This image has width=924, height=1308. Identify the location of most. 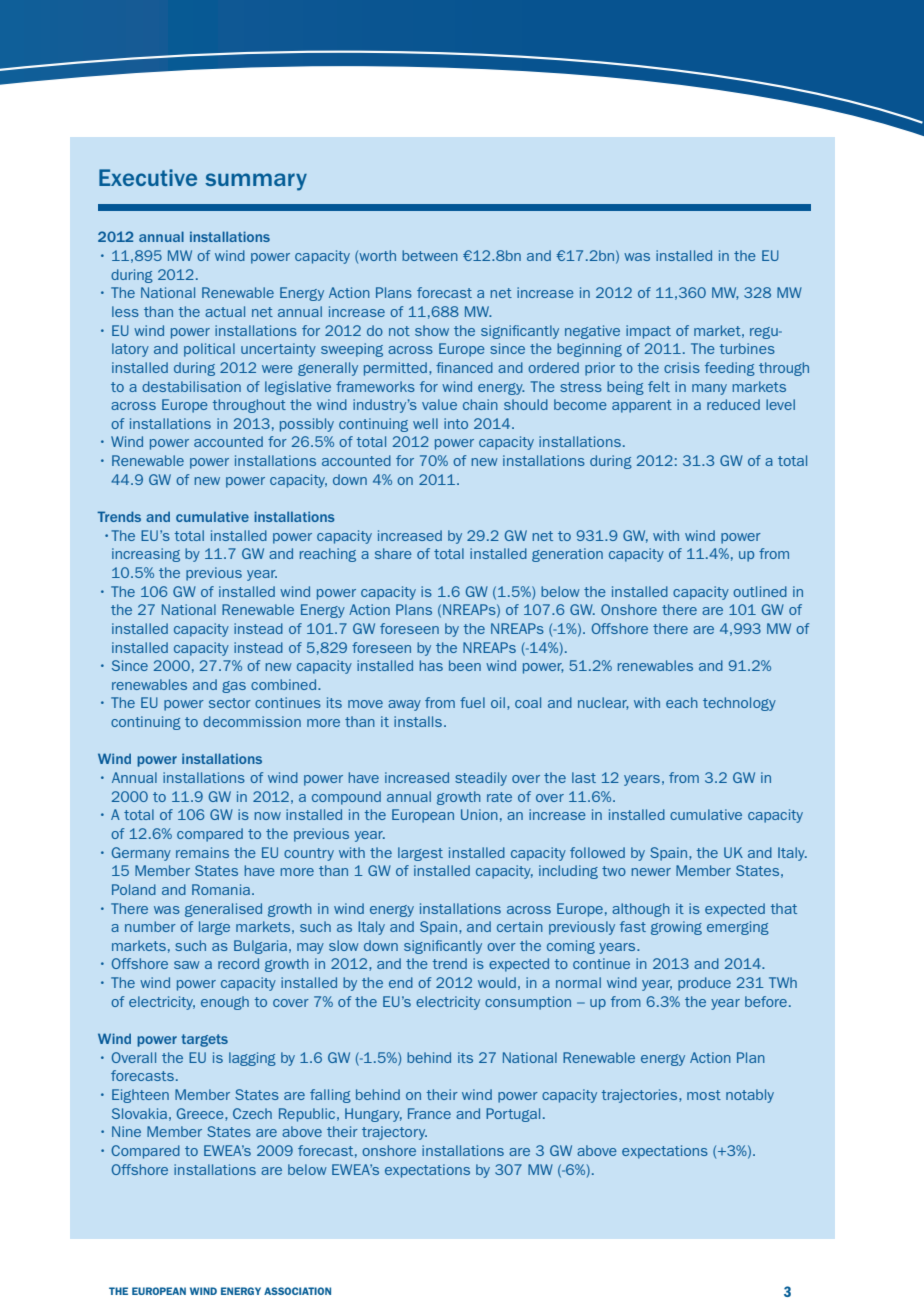
(704, 1095).
